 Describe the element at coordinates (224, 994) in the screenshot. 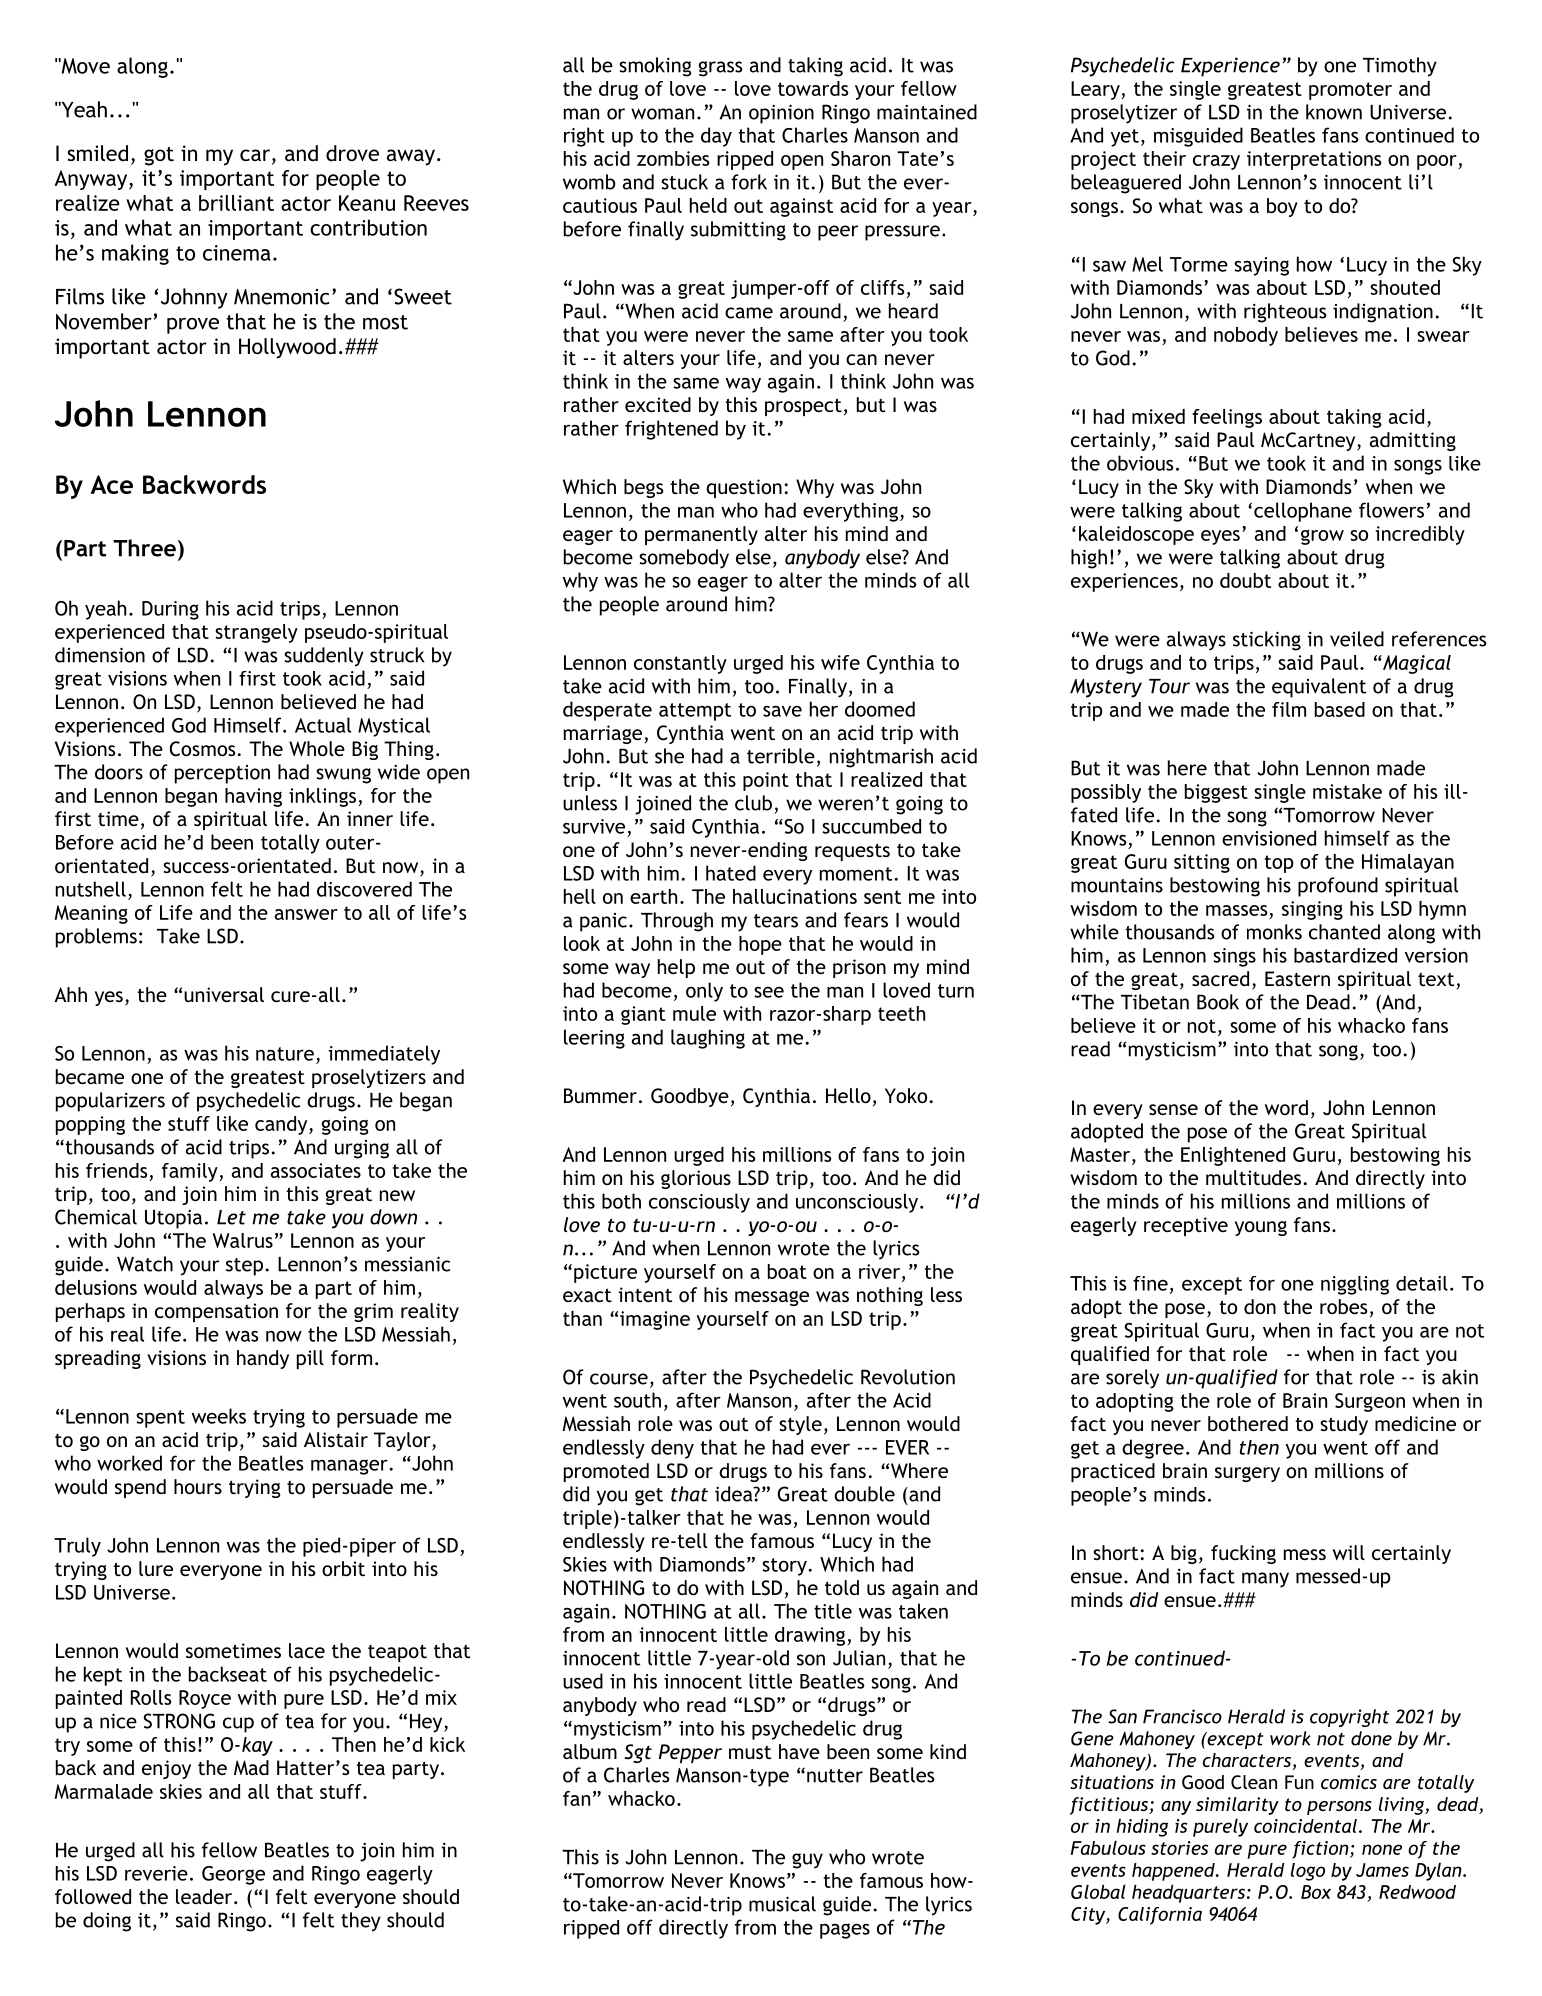

I see `universal` at that location.
